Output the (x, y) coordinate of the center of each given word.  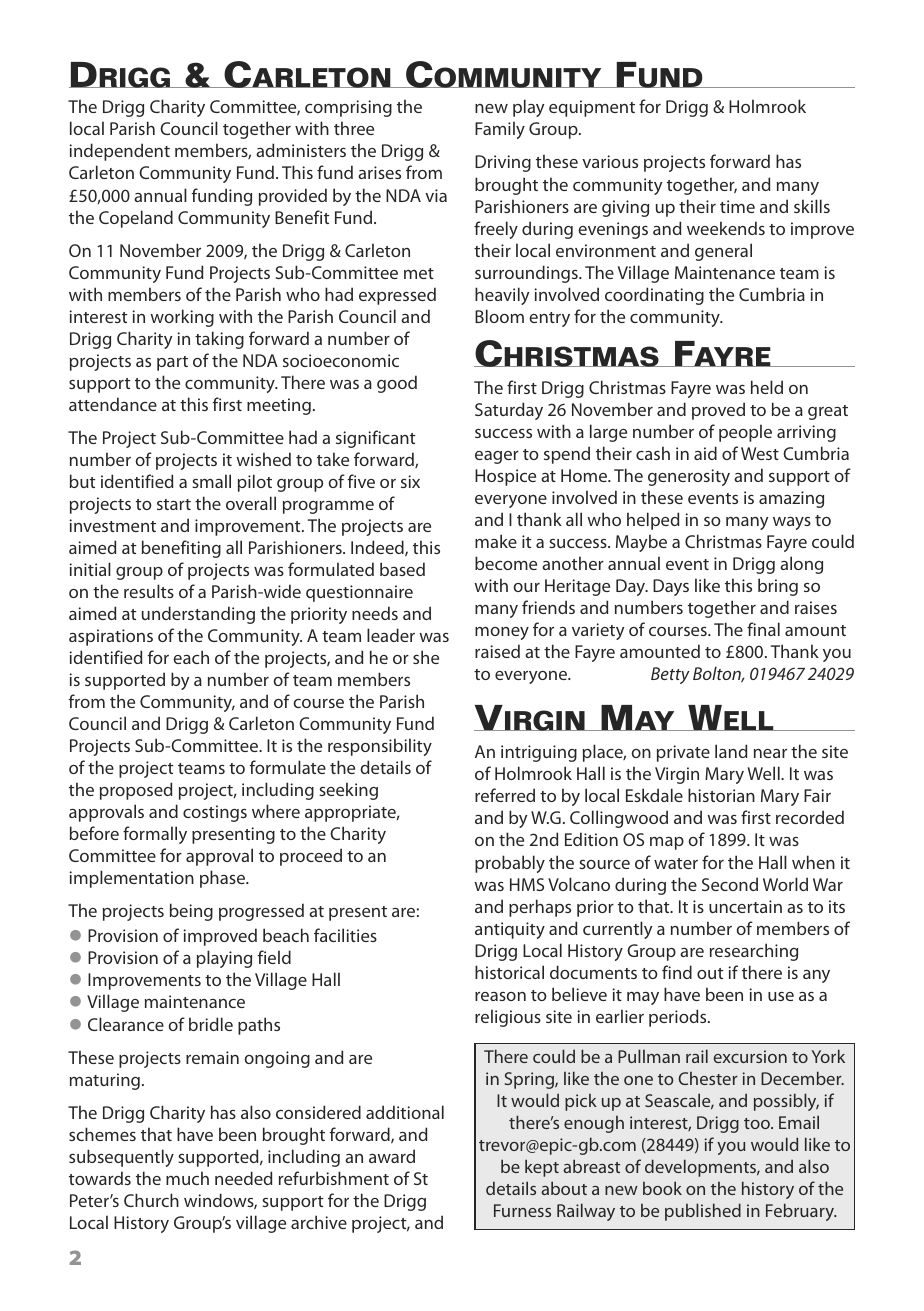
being (191, 912)
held (767, 387)
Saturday (509, 411)
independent (119, 152)
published (703, 1212)
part (172, 363)
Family (500, 130)
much (187, 1178)
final (763, 629)
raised (497, 651)
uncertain (745, 906)
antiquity (510, 930)
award (392, 1156)
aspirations (111, 637)
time (737, 206)
